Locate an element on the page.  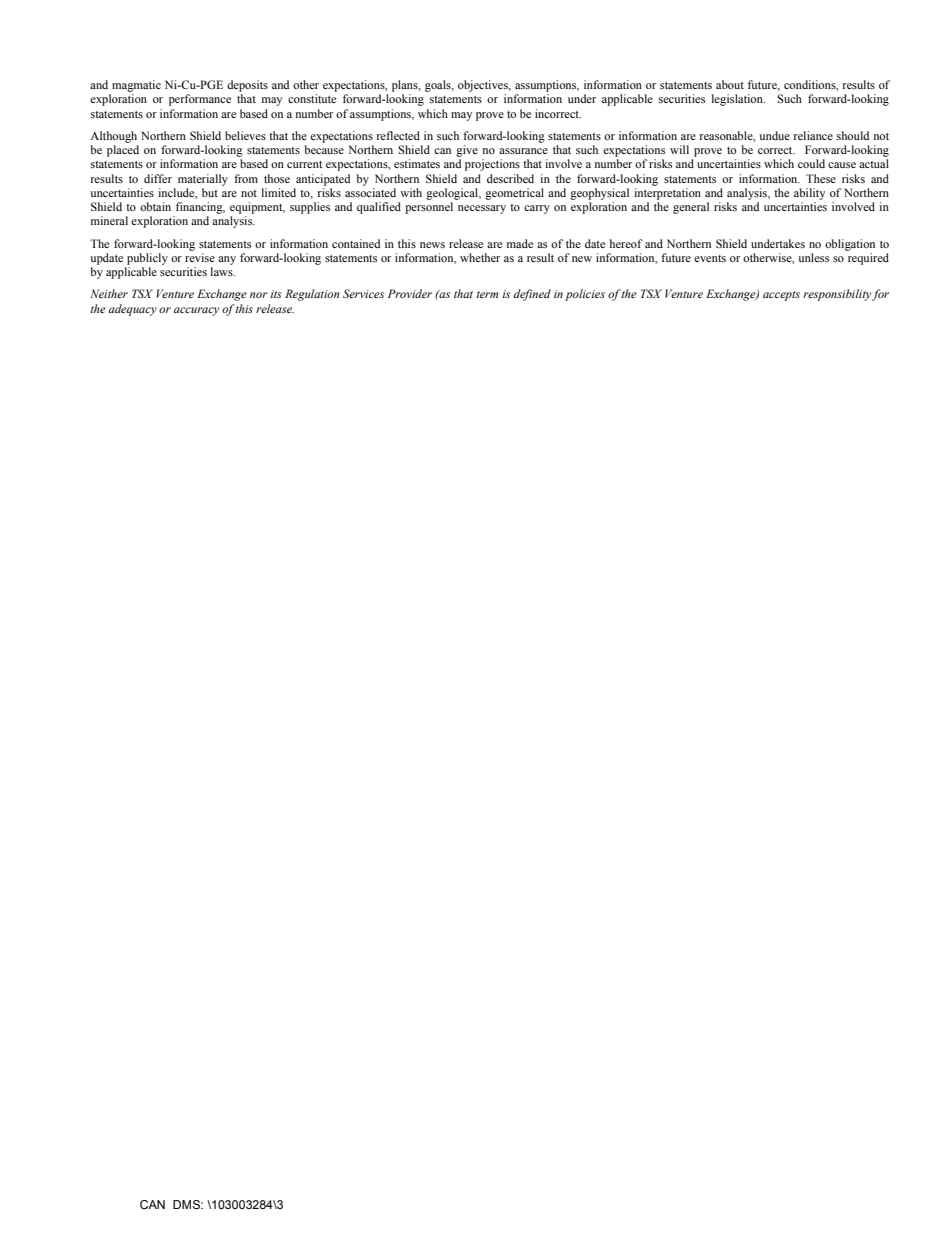
accuracy is located at coordinates (196, 311).
